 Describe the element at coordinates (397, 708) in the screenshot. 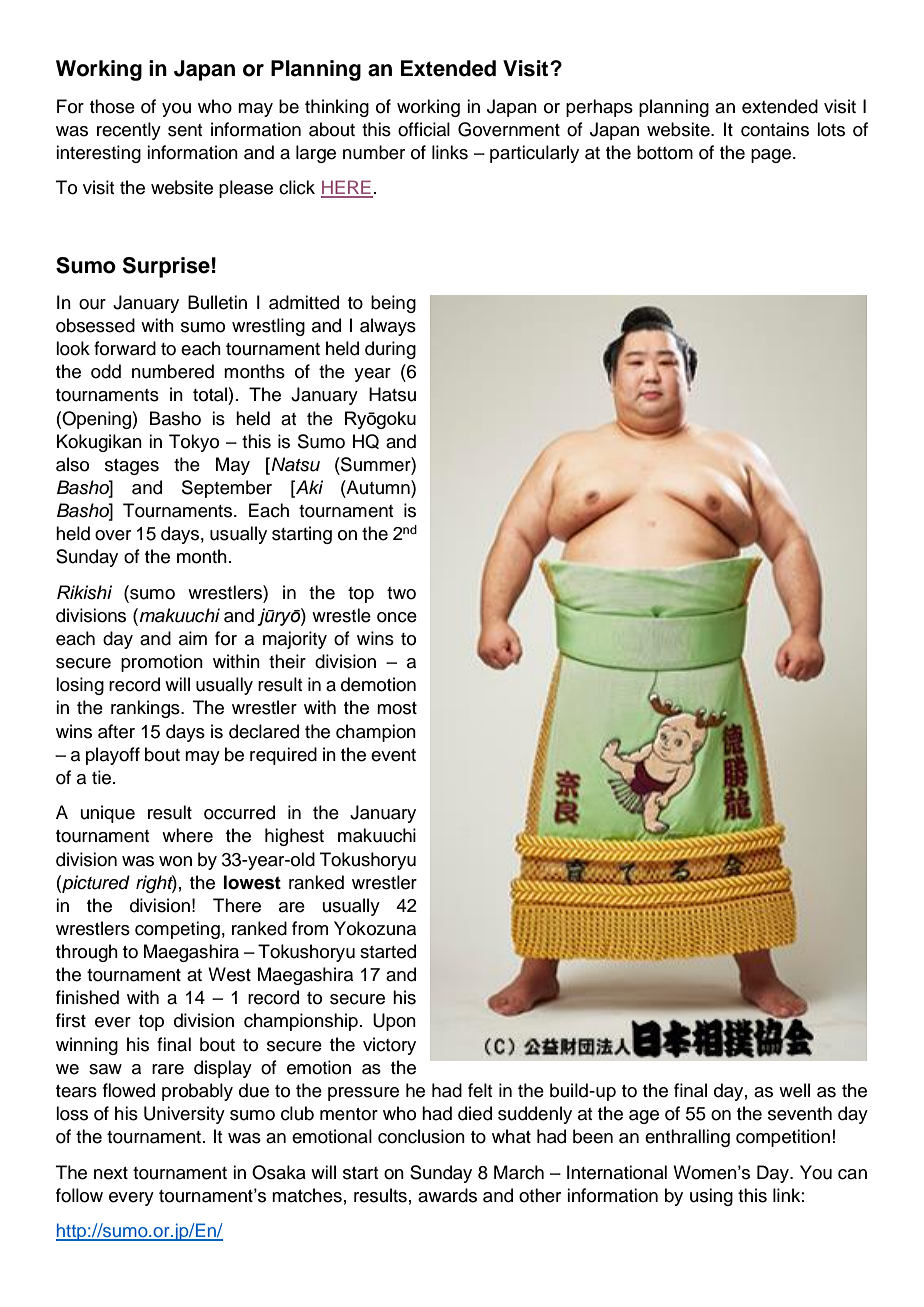

I see `most` at that location.
